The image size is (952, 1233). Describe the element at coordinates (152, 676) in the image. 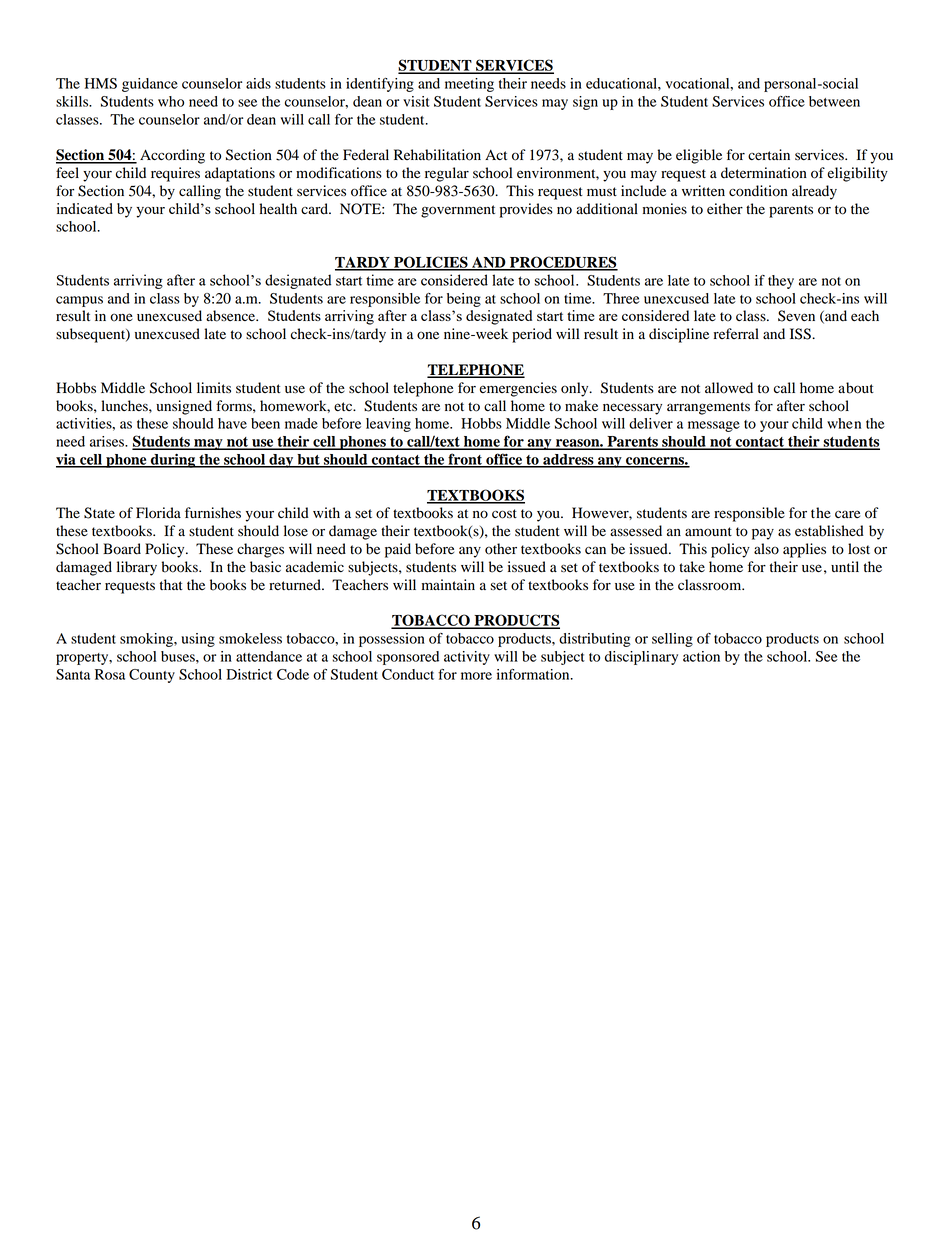

I see `County` at that location.
